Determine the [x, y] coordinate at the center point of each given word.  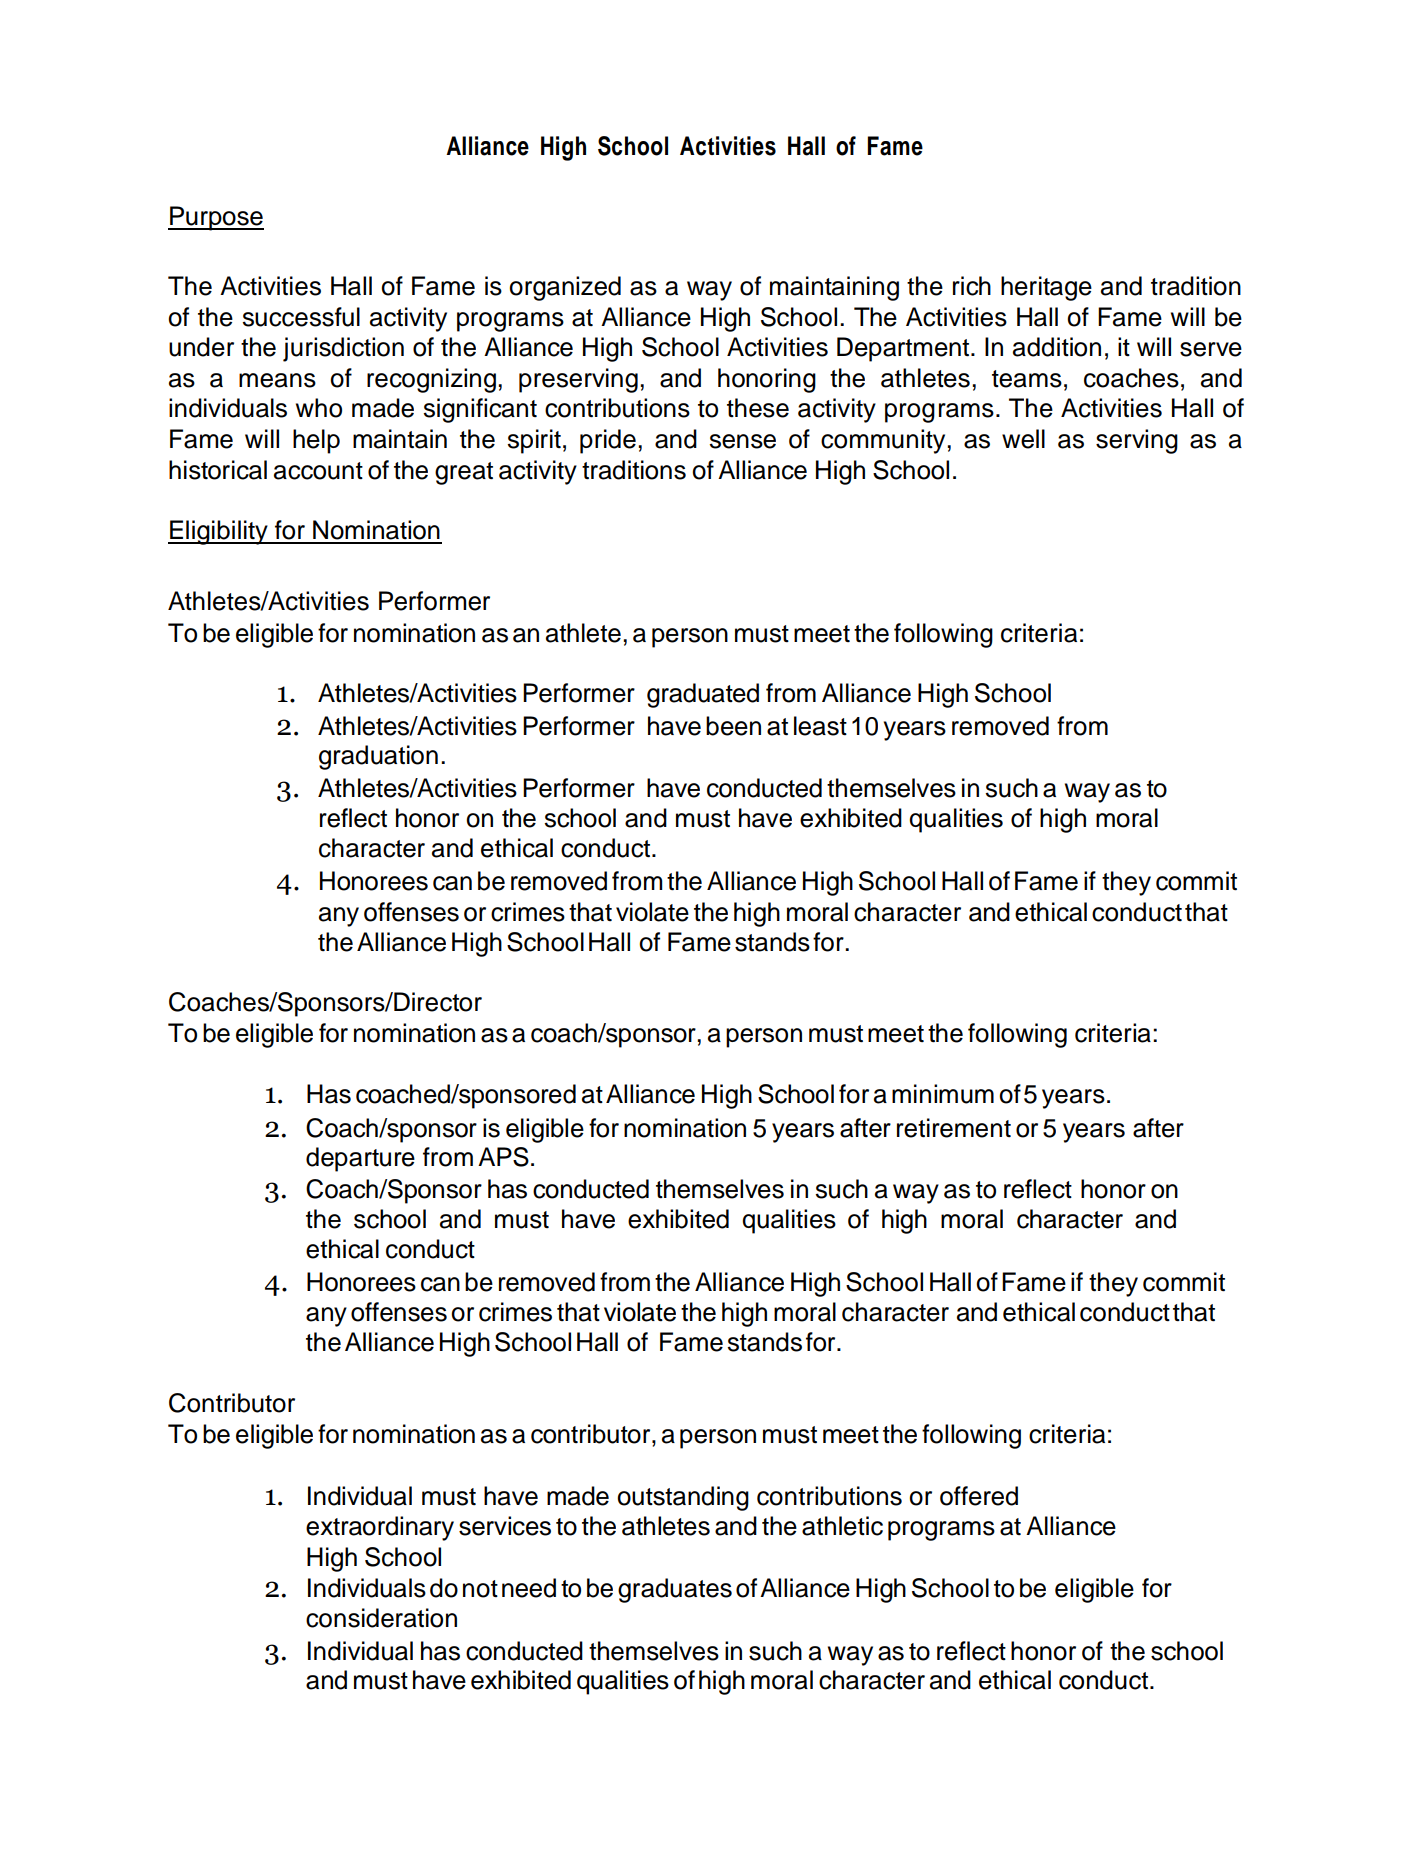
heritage [1046, 288]
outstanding [683, 1498]
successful [301, 317]
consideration [381, 1618]
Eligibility [219, 532]
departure [360, 1159]
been [733, 726]
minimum [943, 1094]
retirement [954, 1128]
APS [503, 1157]
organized [565, 288]
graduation [378, 757]
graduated [703, 695]
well [1023, 439]
